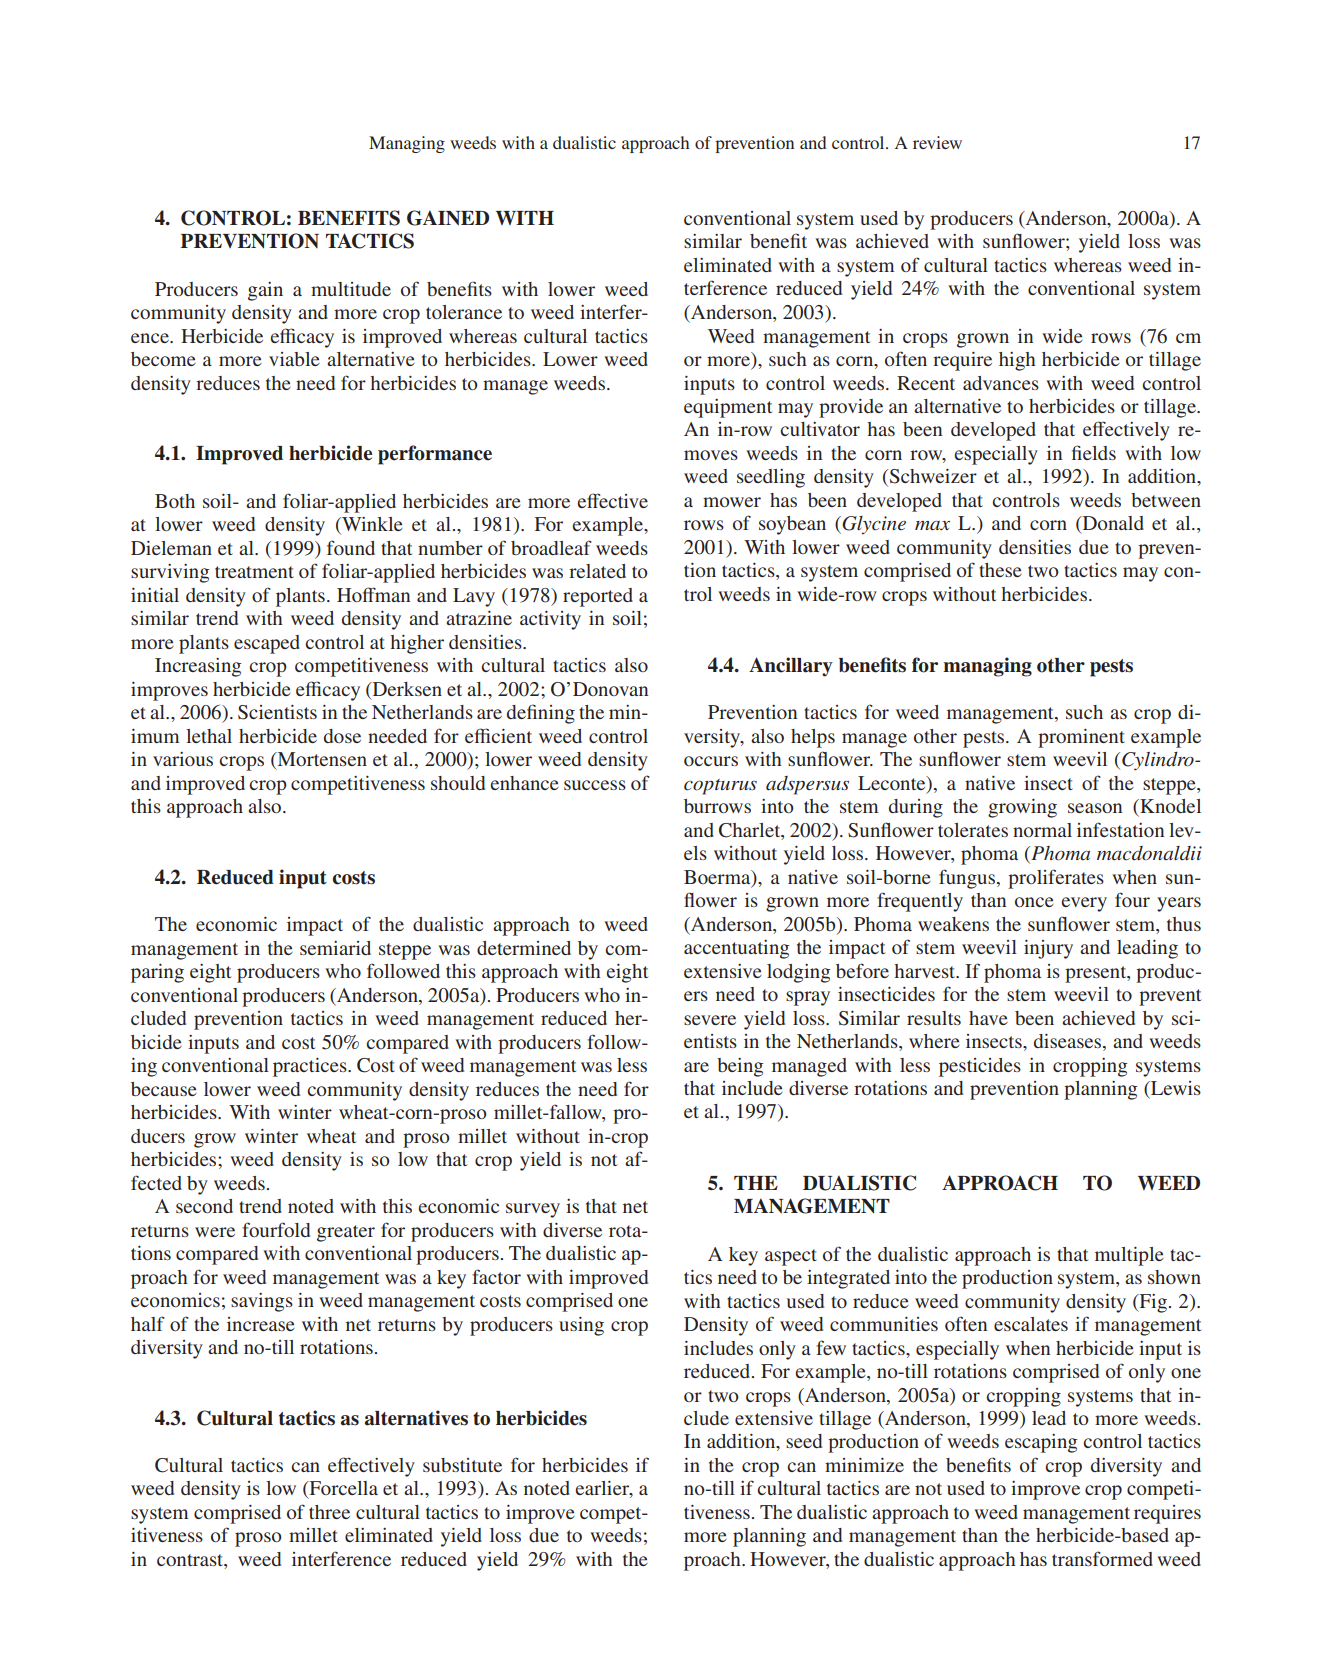 The image size is (1317, 1673). I want to click on severe, so click(710, 1020).
